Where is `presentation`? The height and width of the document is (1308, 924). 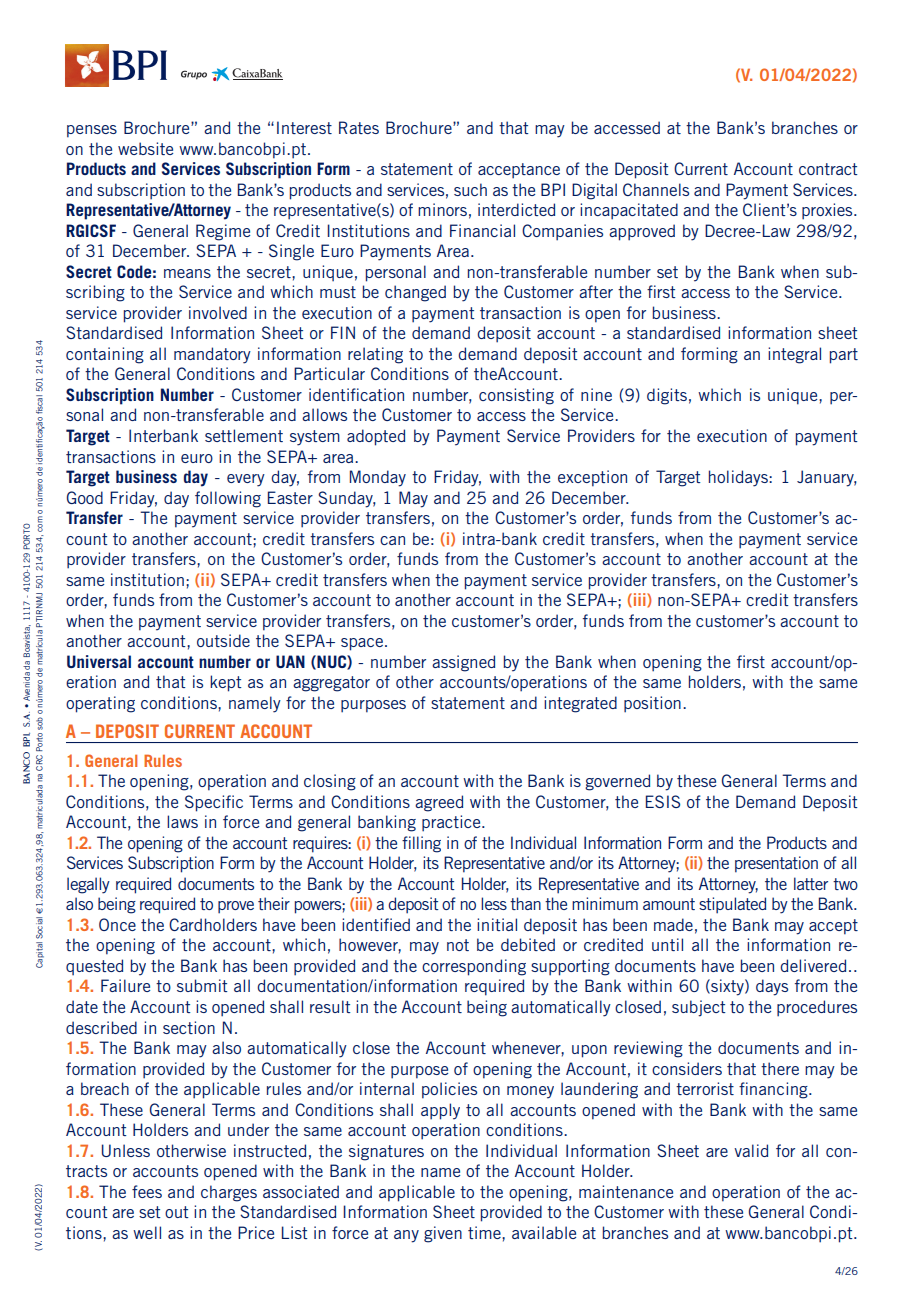 presentation is located at coordinates (776, 864).
